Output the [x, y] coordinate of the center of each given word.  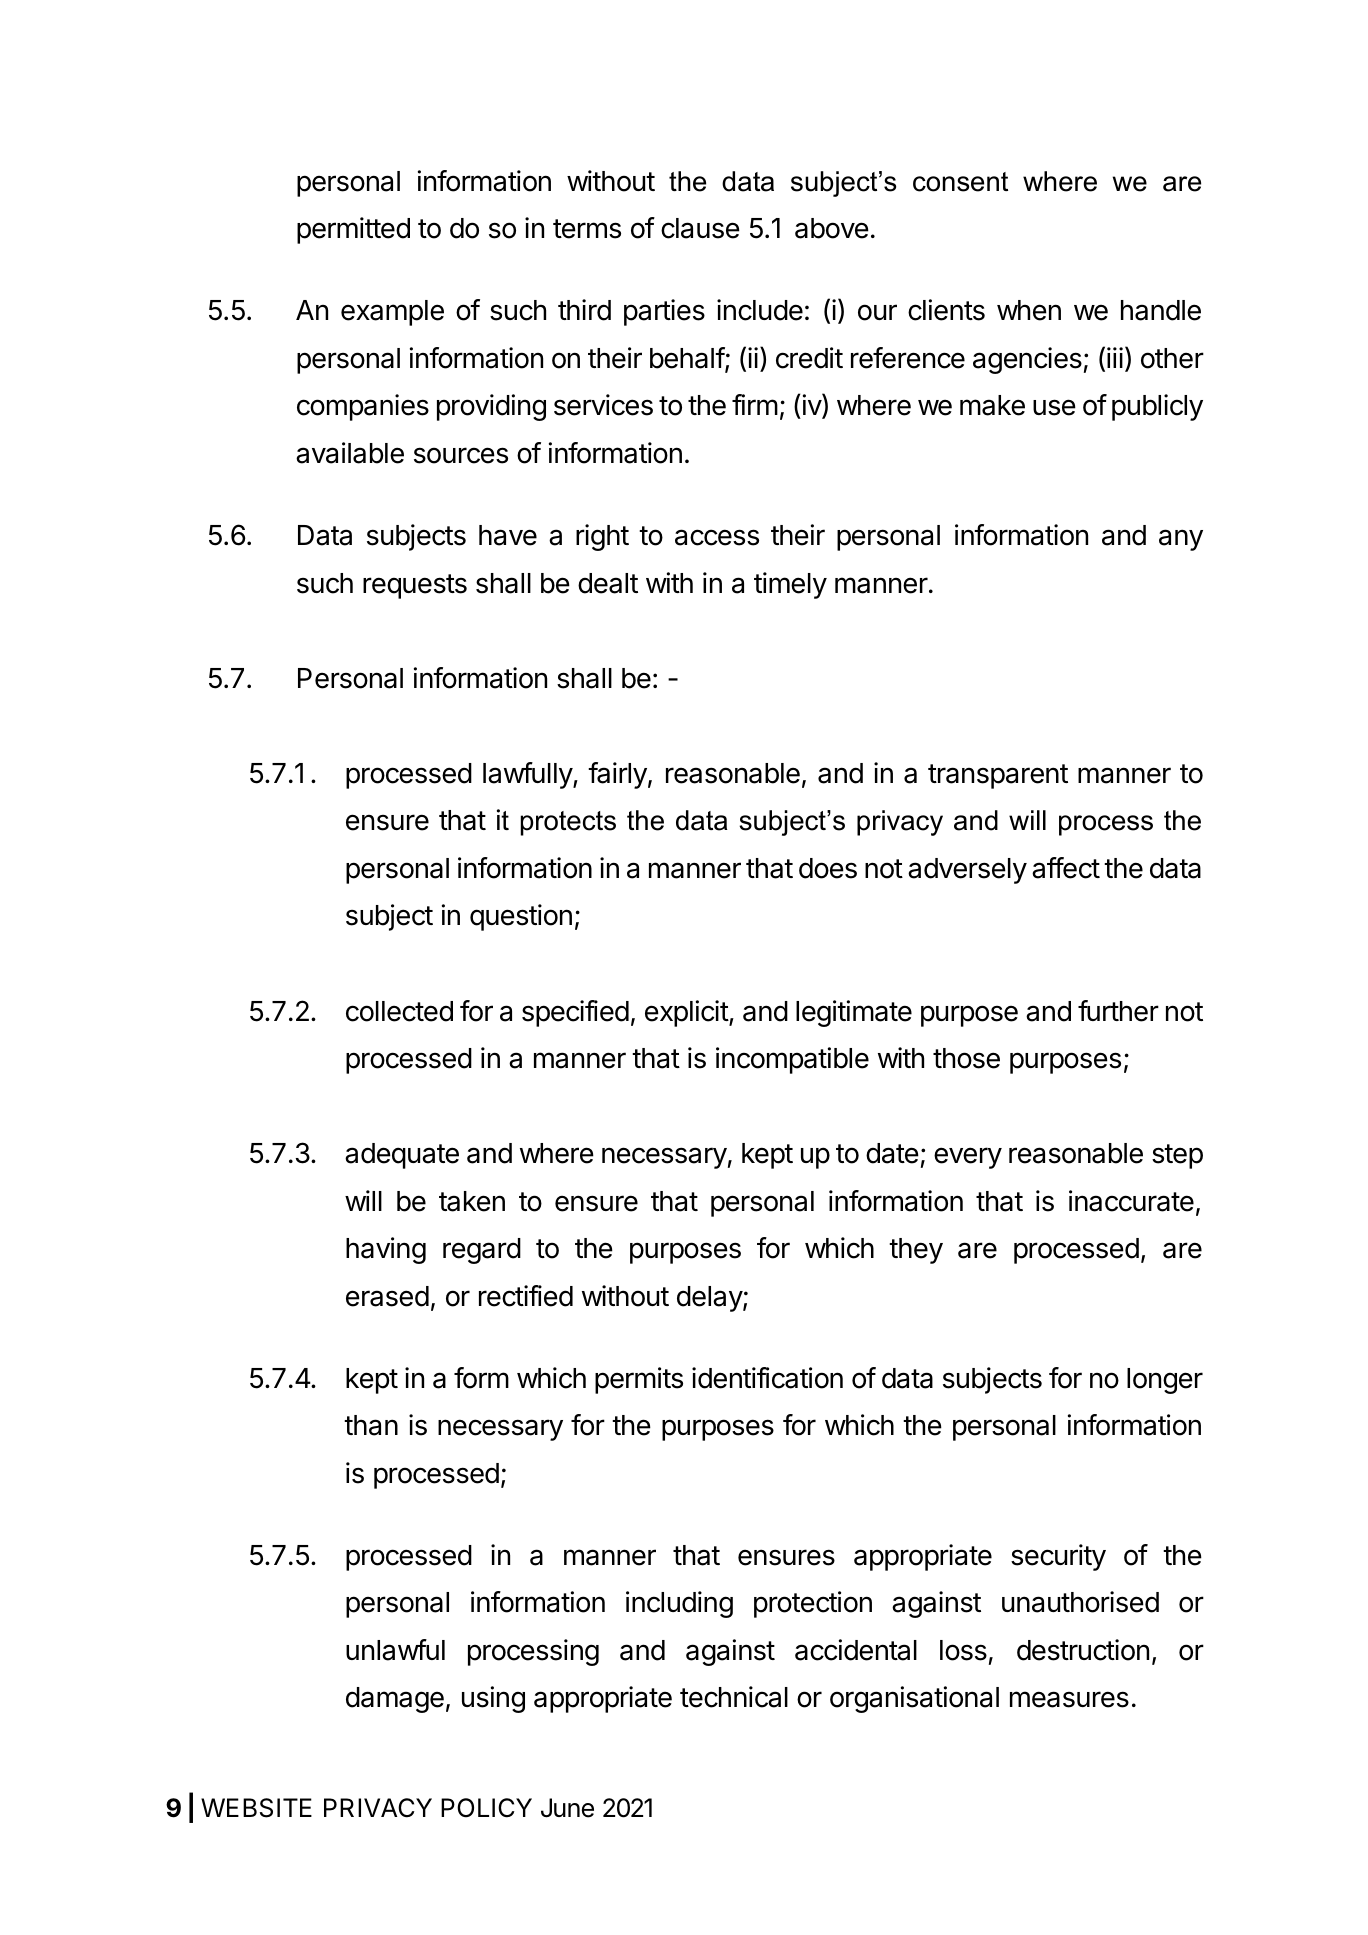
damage [395, 1700]
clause [700, 228]
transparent [998, 776]
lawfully [528, 775]
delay [710, 1299]
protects [568, 823]
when [1029, 310]
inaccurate [1131, 1201]
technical [734, 1697]
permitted [353, 230]
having [386, 1250]
